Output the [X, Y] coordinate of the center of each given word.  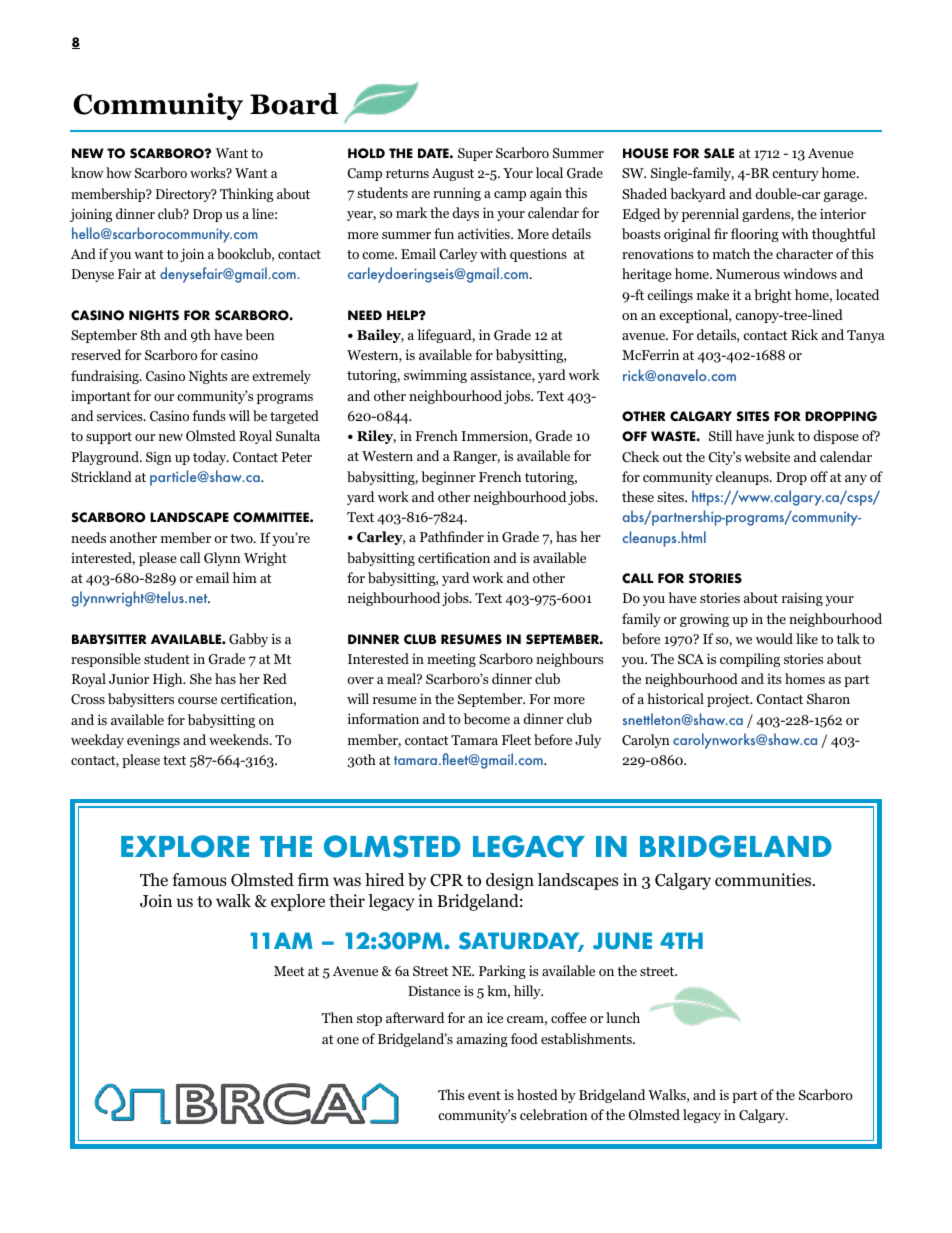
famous [199, 880]
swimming [435, 376]
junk [780, 437]
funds [209, 415]
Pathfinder [452, 536]
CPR [447, 880]
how [119, 172]
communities [764, 880]
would [774, 638]
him [244, 577]
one [348, 1040]
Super [475, 154]
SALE [719, 153]
